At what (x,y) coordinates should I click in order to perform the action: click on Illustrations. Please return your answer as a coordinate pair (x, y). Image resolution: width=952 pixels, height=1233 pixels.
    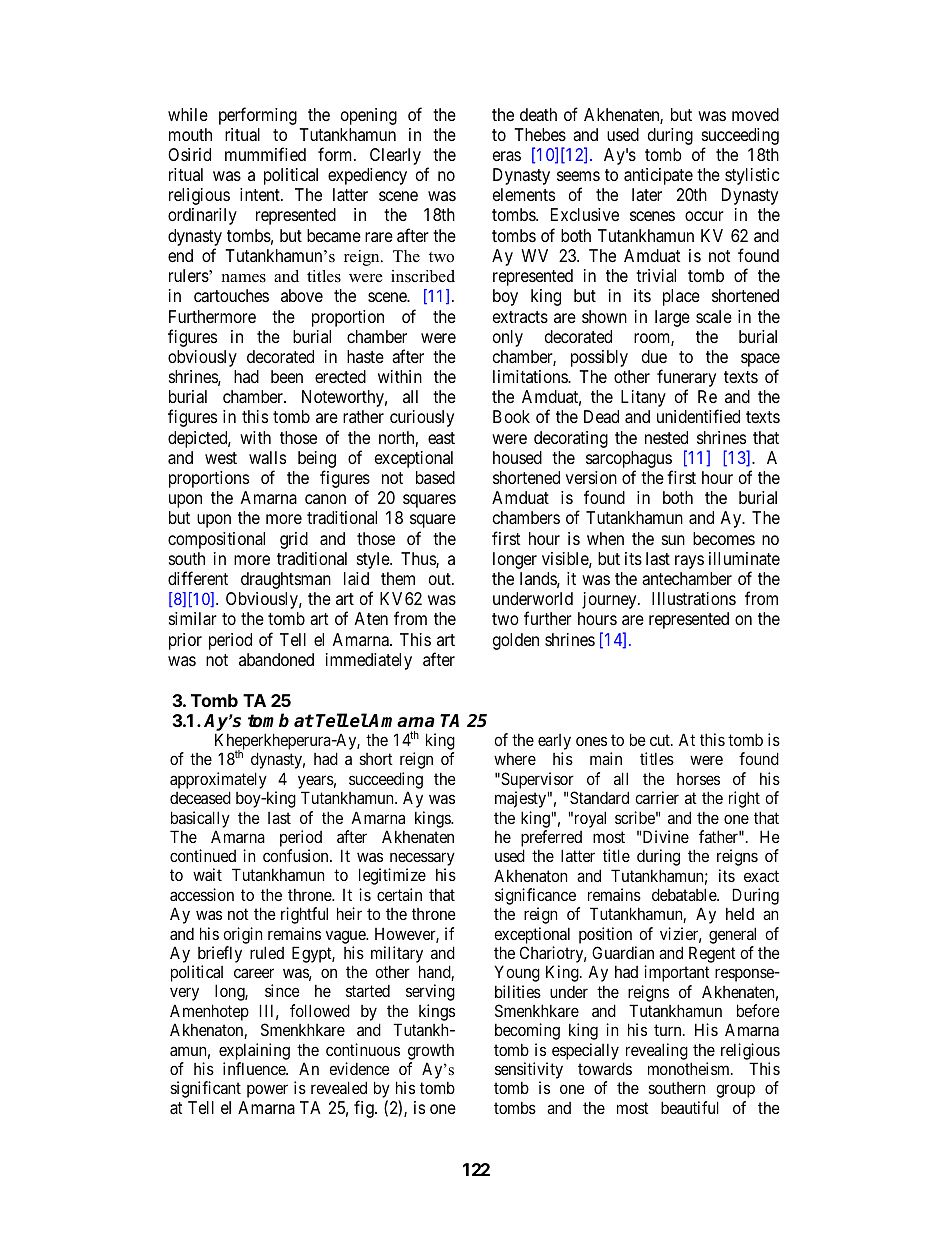
    Looking at the image, I should click on (694, 599).
